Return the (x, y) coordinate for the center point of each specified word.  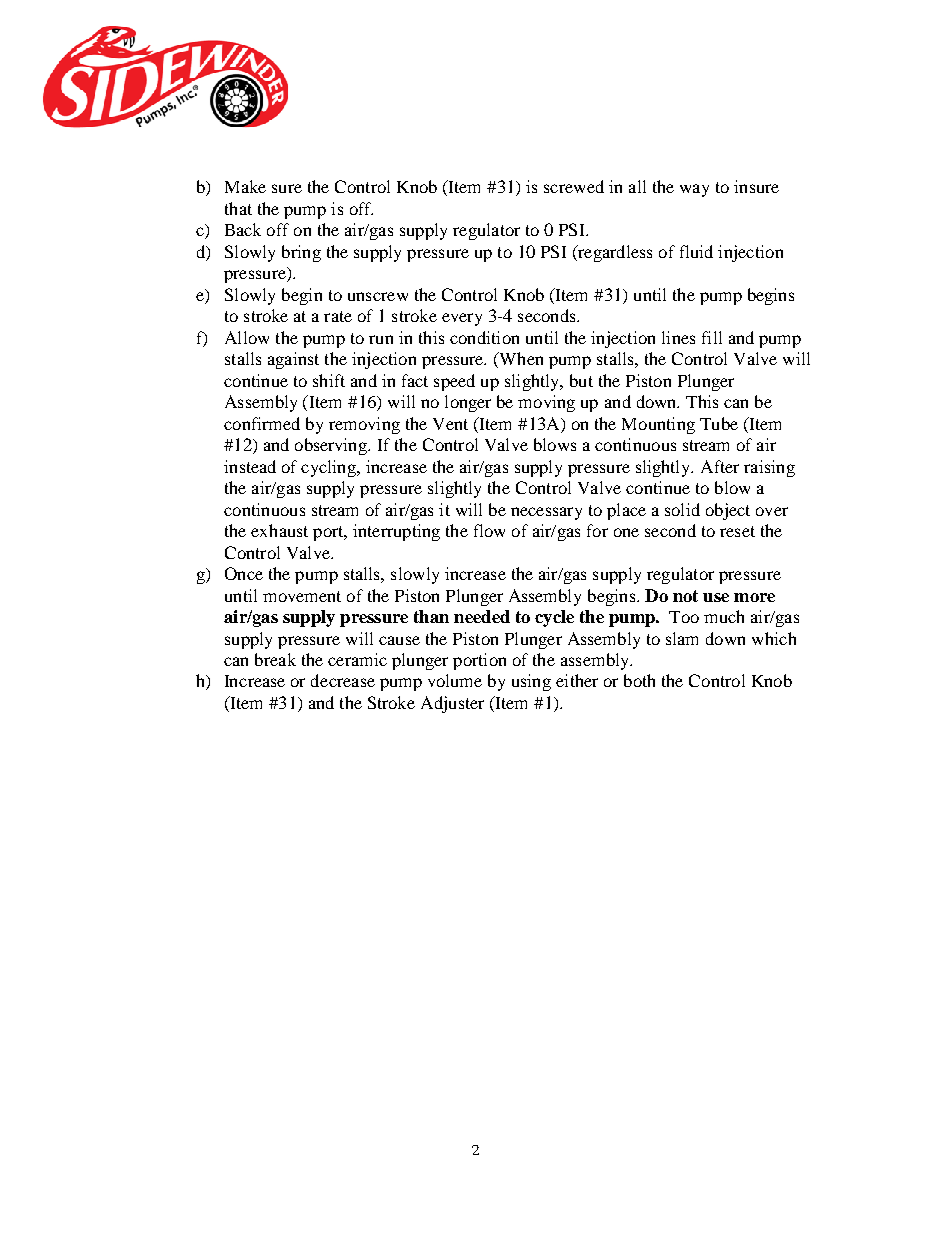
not (685, 596)
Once (244, 573)
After (720, 466)
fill (712, 337)
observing (332, 446)
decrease (343, 680)
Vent (450, 424)
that (238, 208)
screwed (574, 186)
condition (484, 337)
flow (489, 530)
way (694, 190)
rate (338, 316)
